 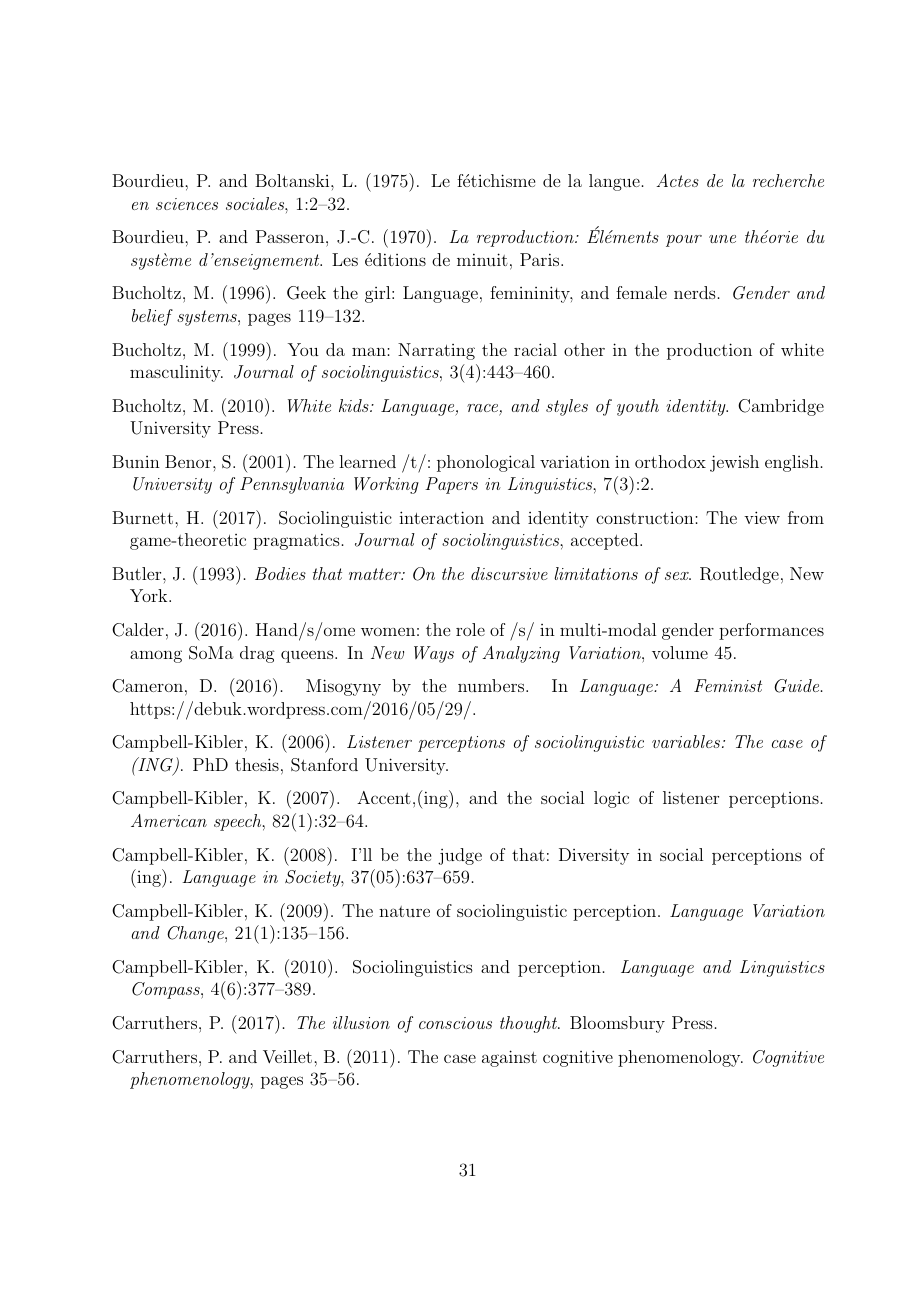 What do you see at coordinates (722, 239) in the screenshot?
I see `une` at bounding box center [722, 239].
